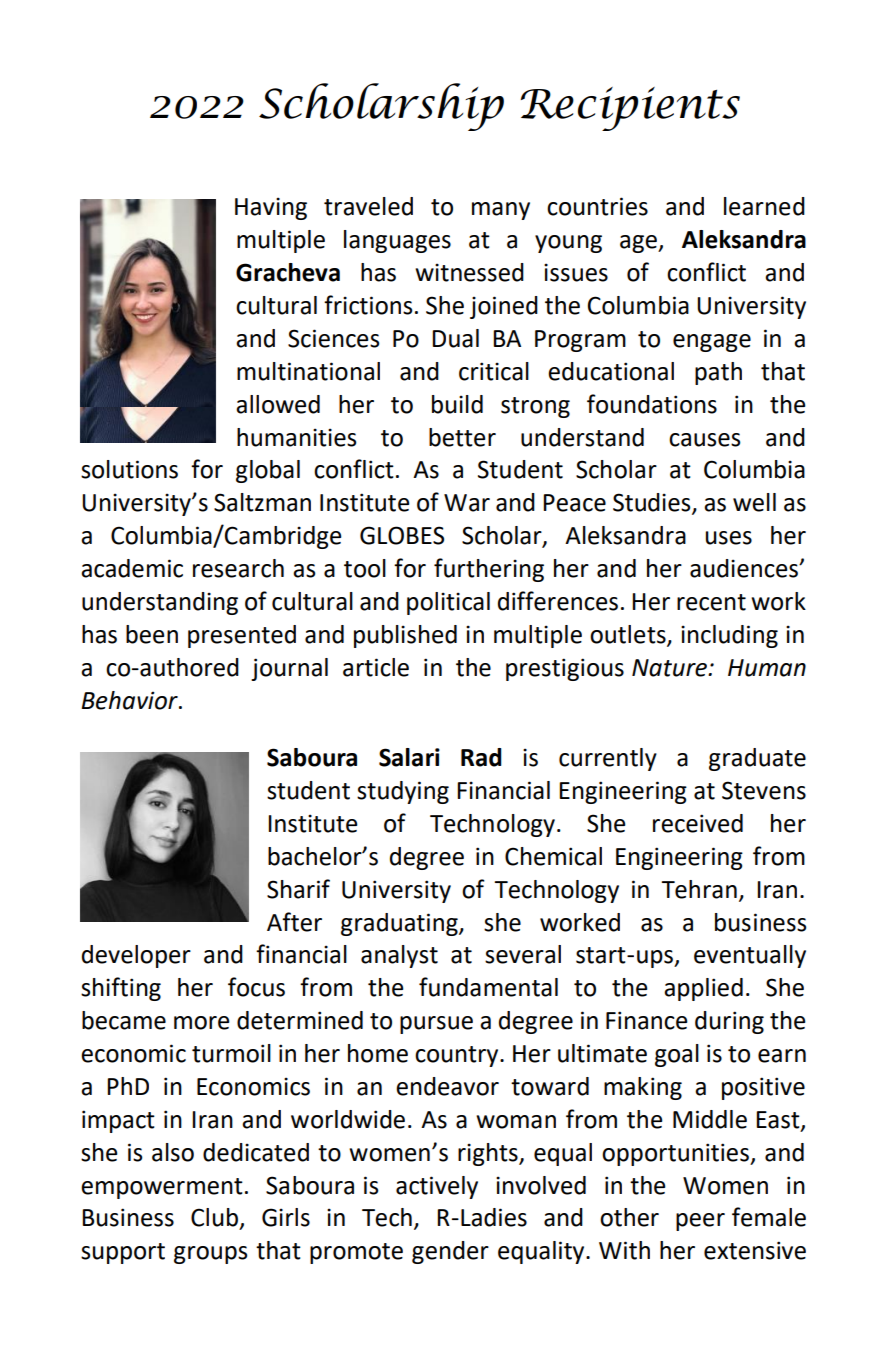 This screenshot has height=1372, width=887. What do you see at coordinates (501, 211) in the screenshot?
I see `many` at bounding box center [501, 211].
